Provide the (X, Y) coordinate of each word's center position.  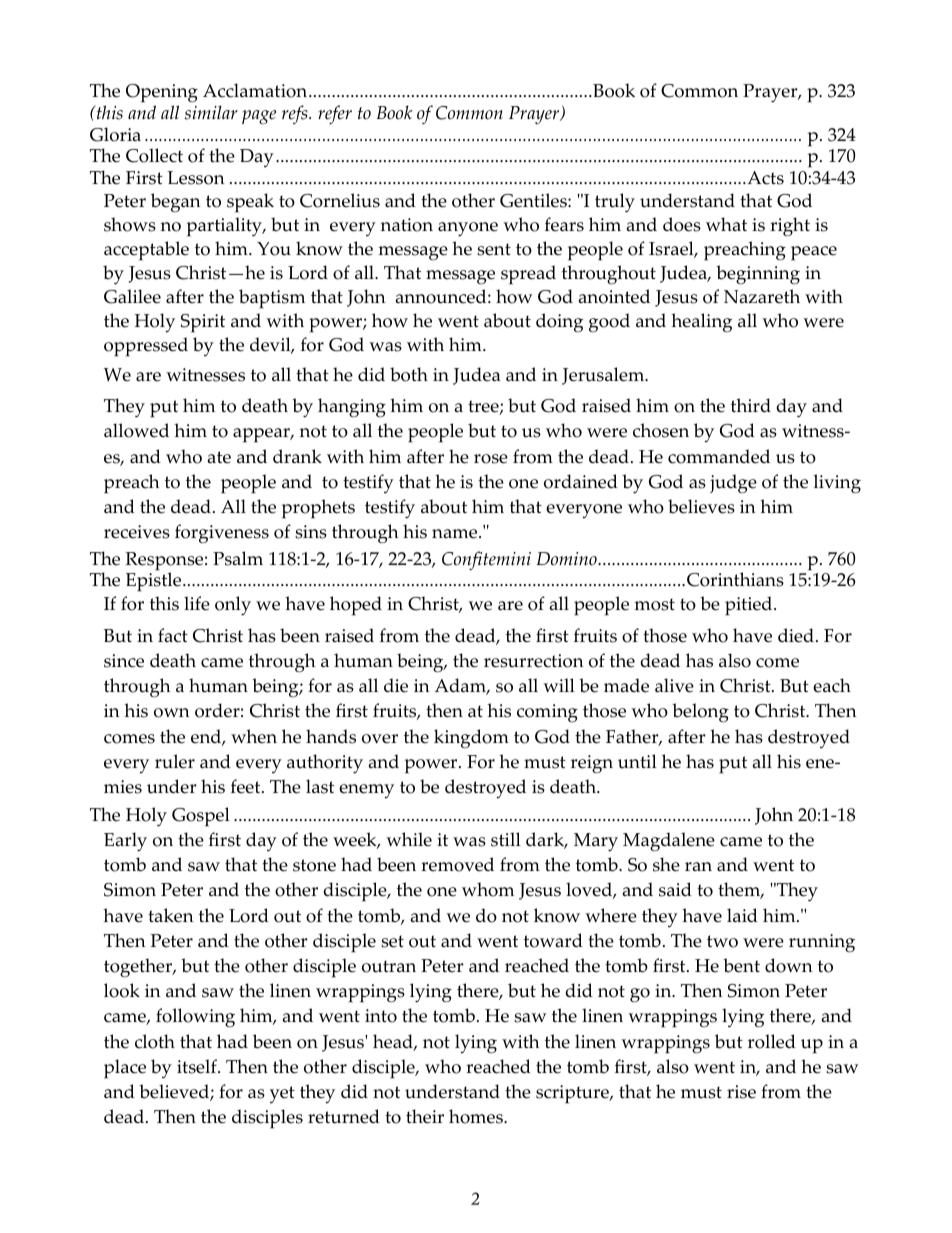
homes (477, 1116)
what (726, 224)
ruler (175, 761)
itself (198, 1066)
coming (547, 713)
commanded (719, 456)
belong (700, 712)
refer (335, 114)
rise (741, 1092)
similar (211, 112)
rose (491, 459)
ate (219, 457)
